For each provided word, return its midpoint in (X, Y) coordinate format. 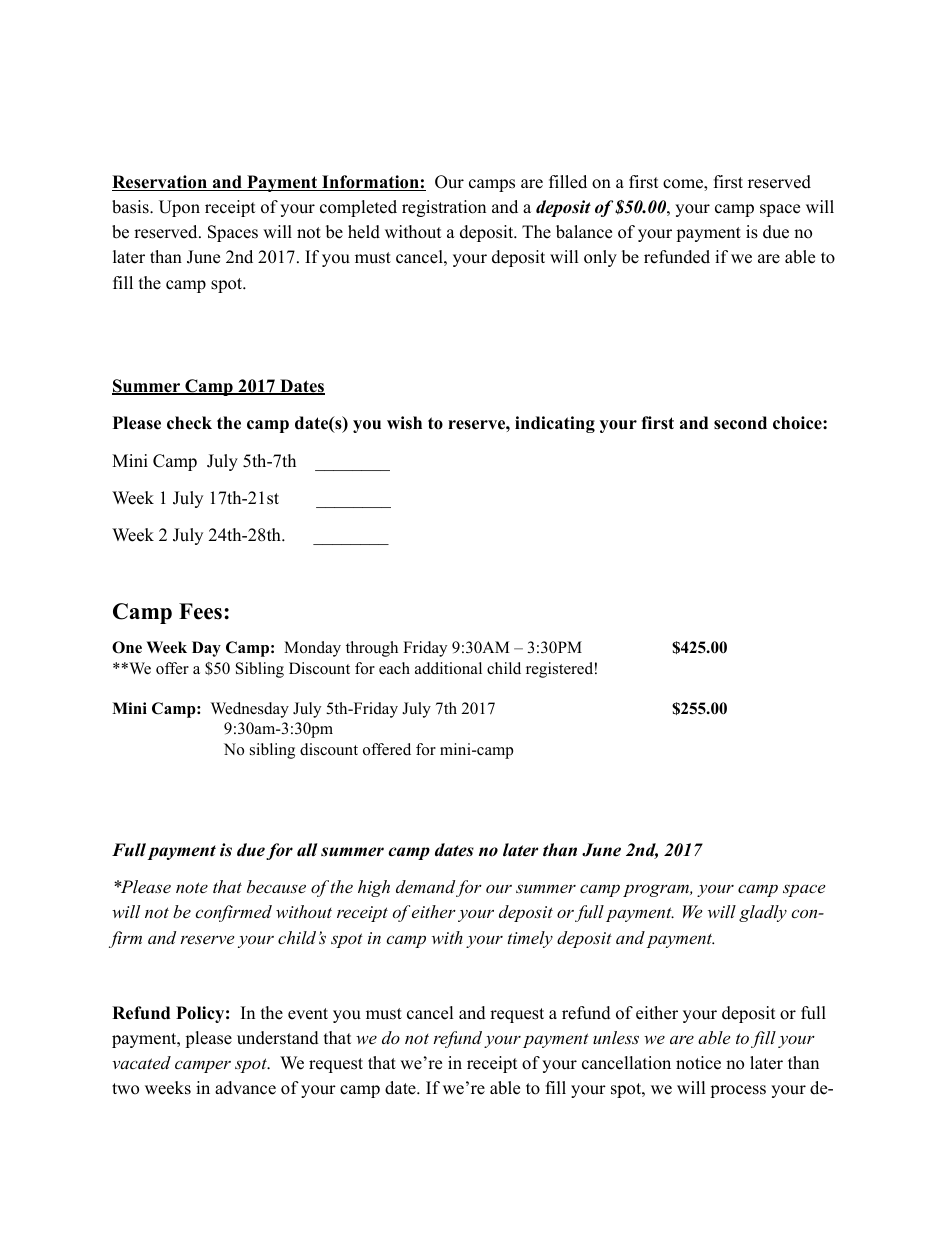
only (600, 258)
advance (245, 1088)
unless (616, 1037)
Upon (179, 208)
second (740, 423)
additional (448, 668)
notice (698, 1063)
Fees (200, 611)
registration (444, 208)
